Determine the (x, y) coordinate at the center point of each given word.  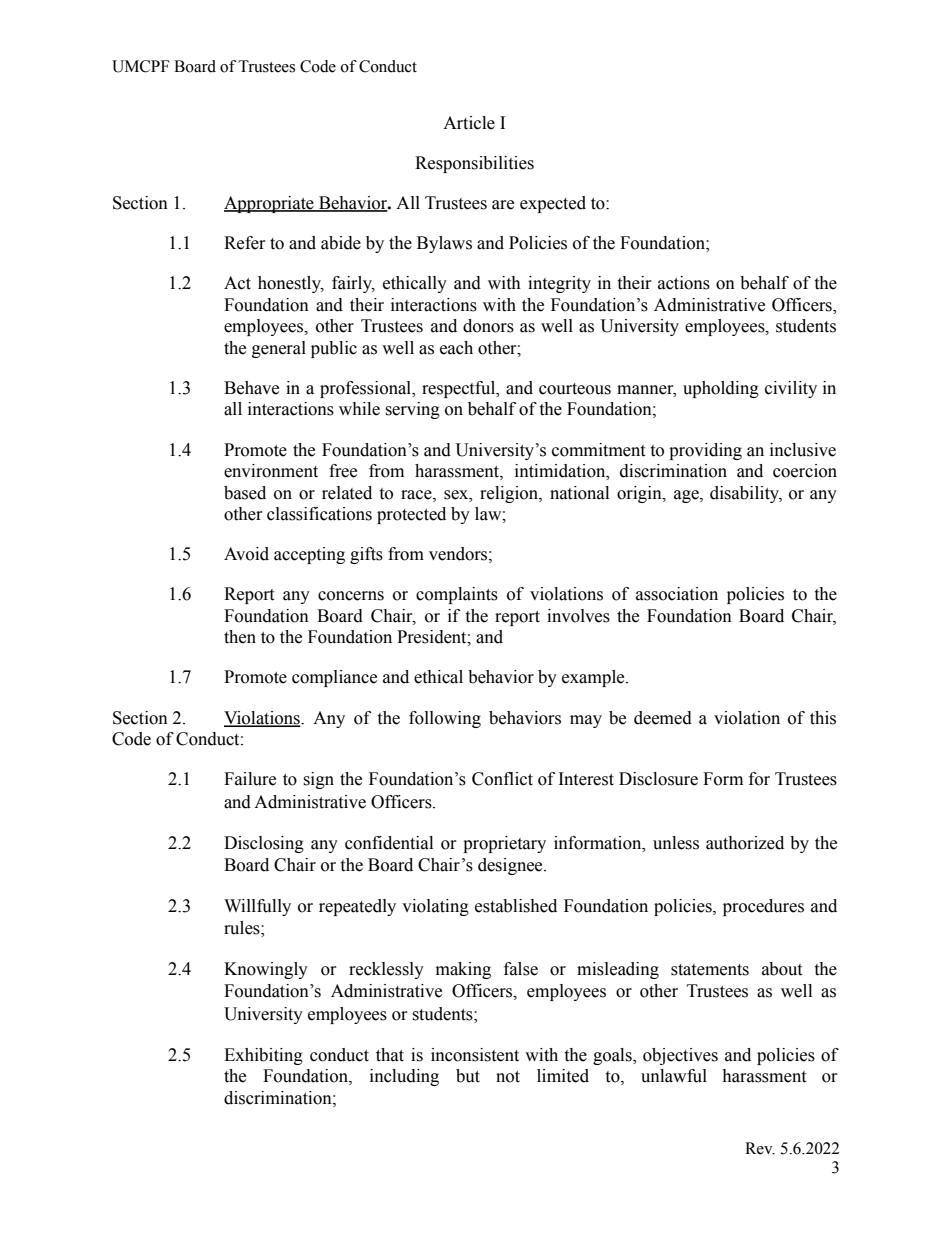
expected (553, 204)
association (677, 594)
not (508, 1077)
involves (578, 616)
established (516, 906)
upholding (721, 389)
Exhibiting (263, 1056)
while (359, 409)
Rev (760, 1148)
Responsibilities (474, 164)
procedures (763, 907)
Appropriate (270, 204)
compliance (334, 678)
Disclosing (264, 844)
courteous (575, 389)
